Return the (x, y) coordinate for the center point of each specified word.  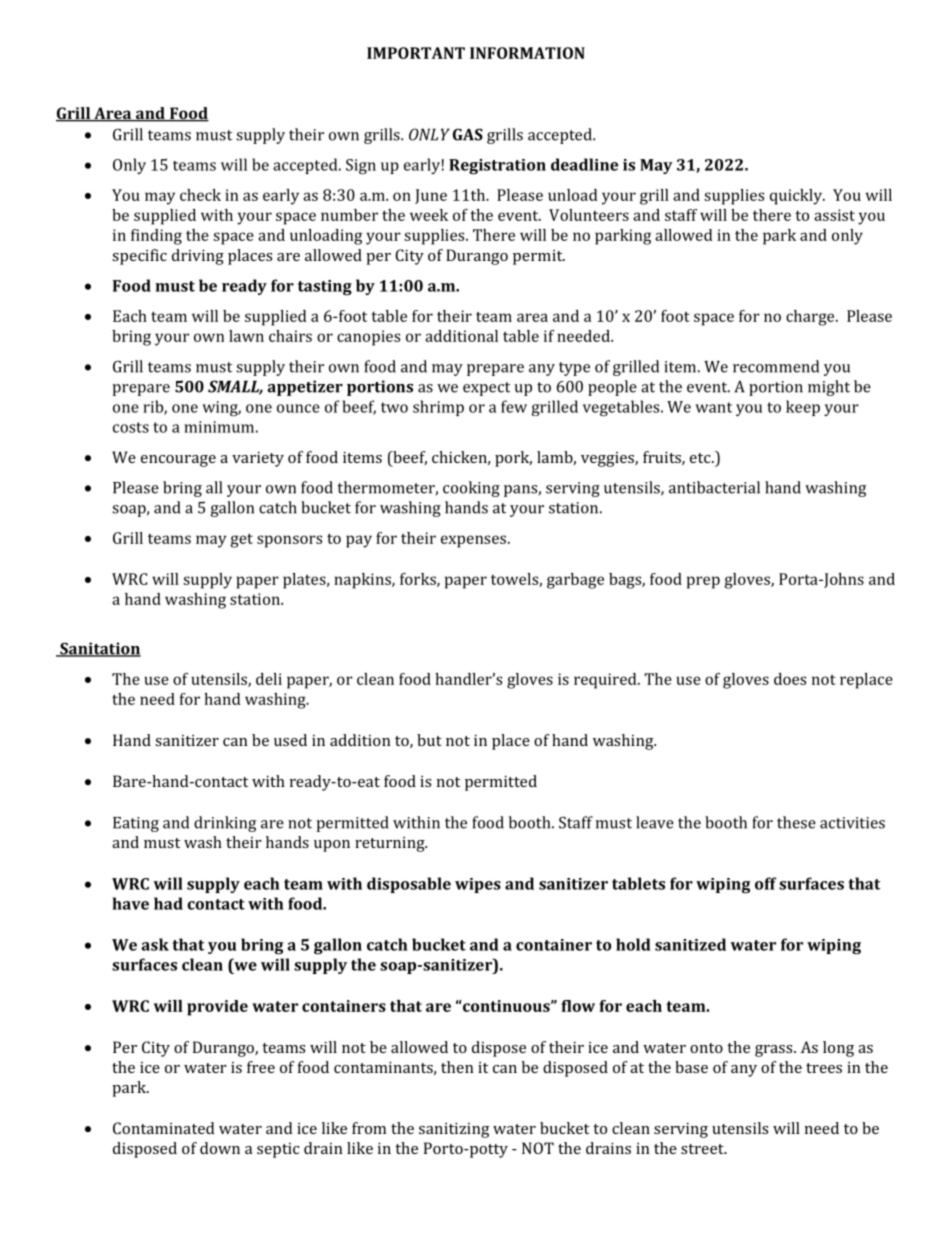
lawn (246, 336)
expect (486, 389)
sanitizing (454, 1130)
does (790, 679)
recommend (776, 366)
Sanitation (99, 649)
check (200, 195)
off (765, 883)
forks (419, 580)
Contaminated (163, 1128)
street (703, 1149)
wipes (478, 885)
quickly (797, 197)
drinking (225, 824)
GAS (468, 134)
